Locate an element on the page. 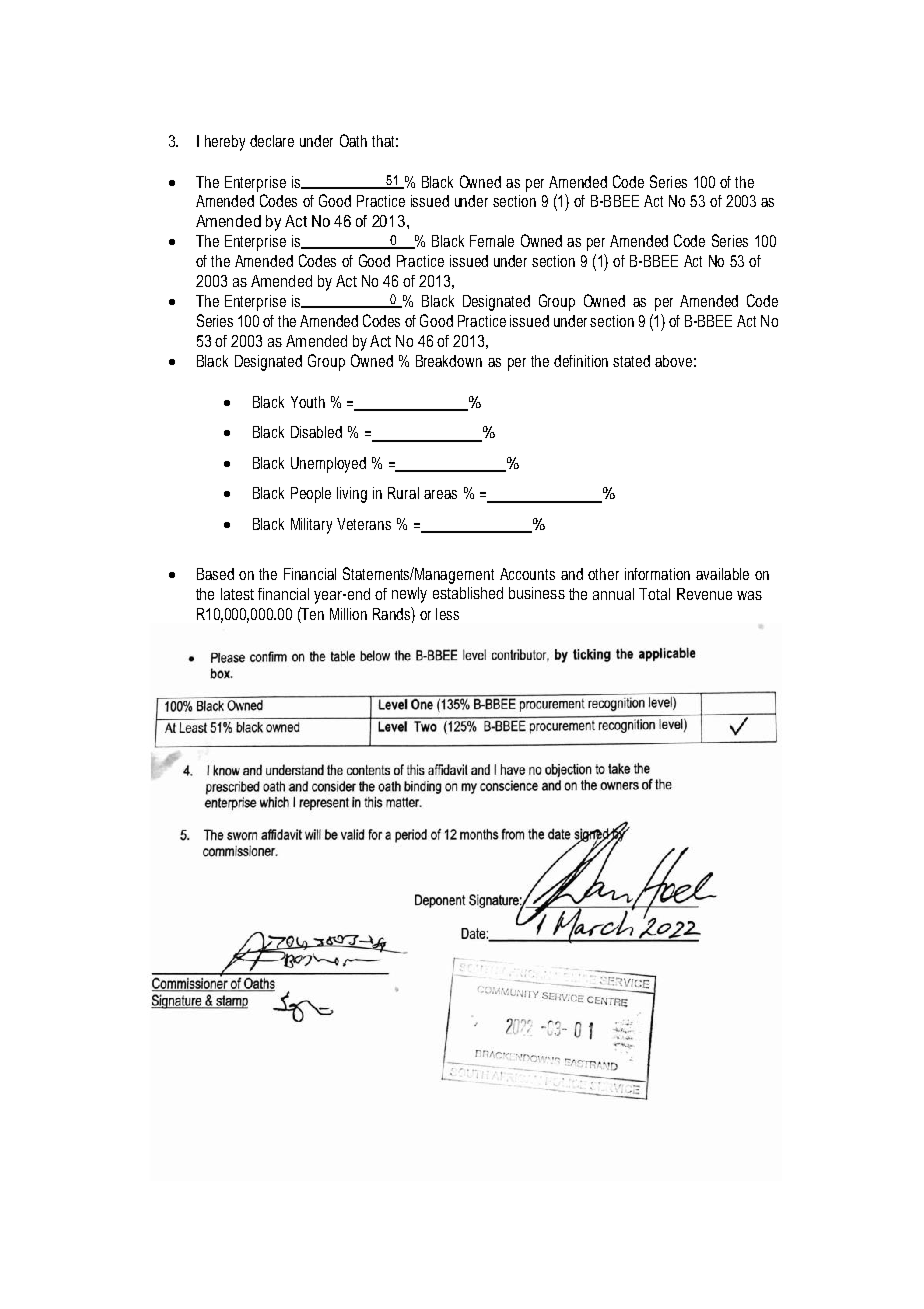 Image resolution: width=924 pixels, height=1309 pixels. latest is located at coordinates (237, 594).
